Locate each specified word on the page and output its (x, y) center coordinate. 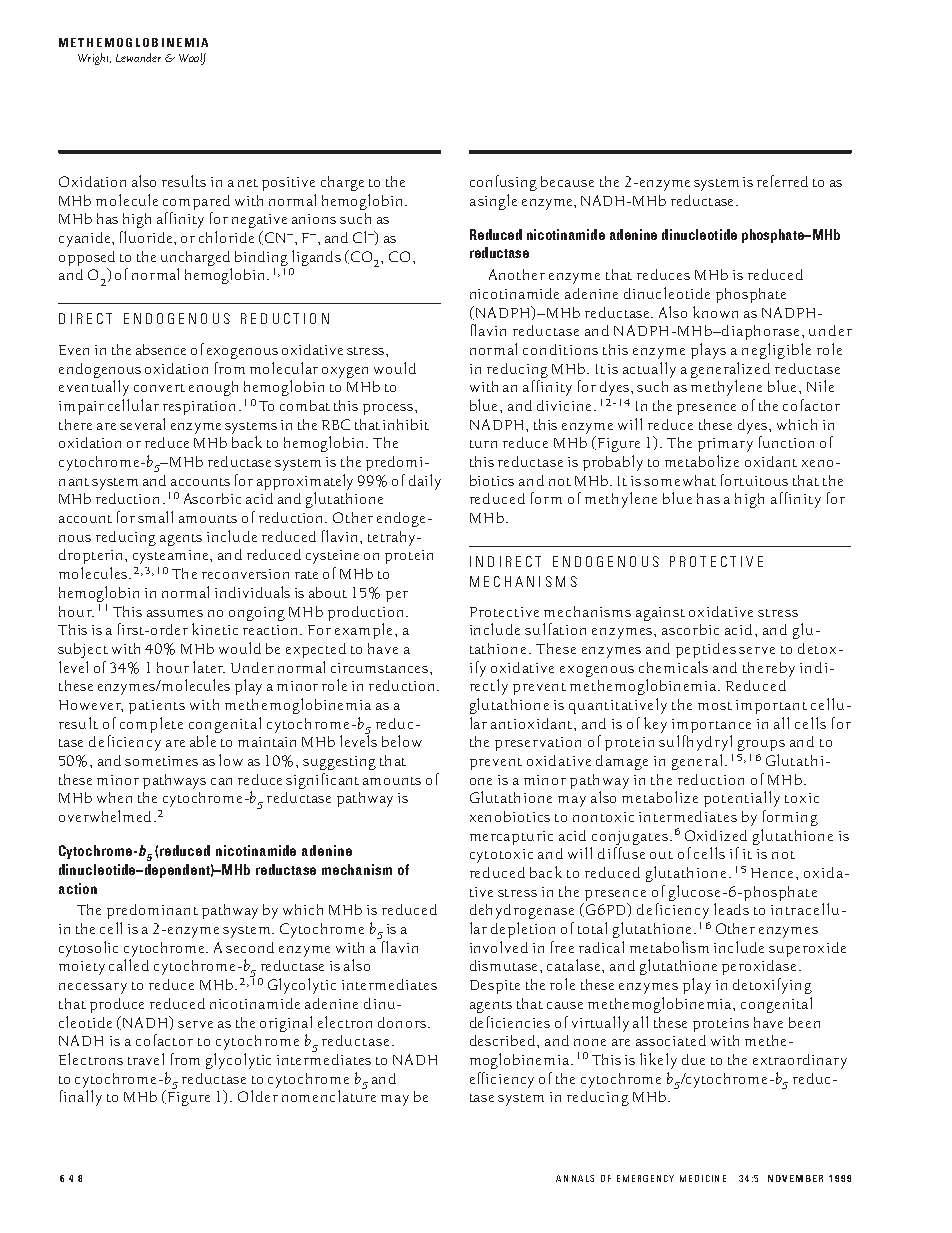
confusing (503, 183)
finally (81, 1098)
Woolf (192, 59)
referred (782, 181)
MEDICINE (703, 1178)
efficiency (502, 1080)
